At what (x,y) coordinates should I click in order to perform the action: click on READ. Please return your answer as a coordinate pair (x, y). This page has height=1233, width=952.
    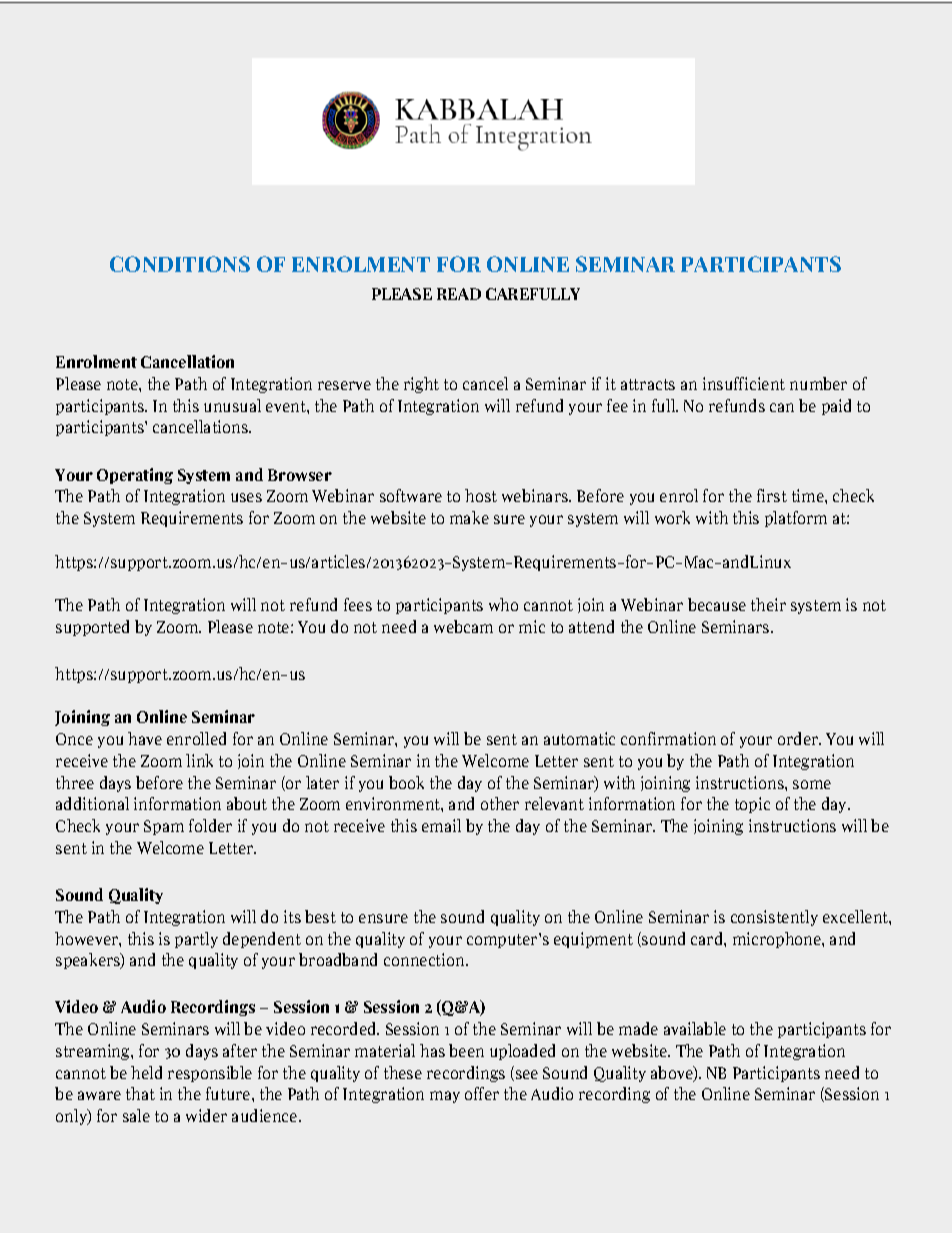
    Looking at the image, I should click on (459, 294).
